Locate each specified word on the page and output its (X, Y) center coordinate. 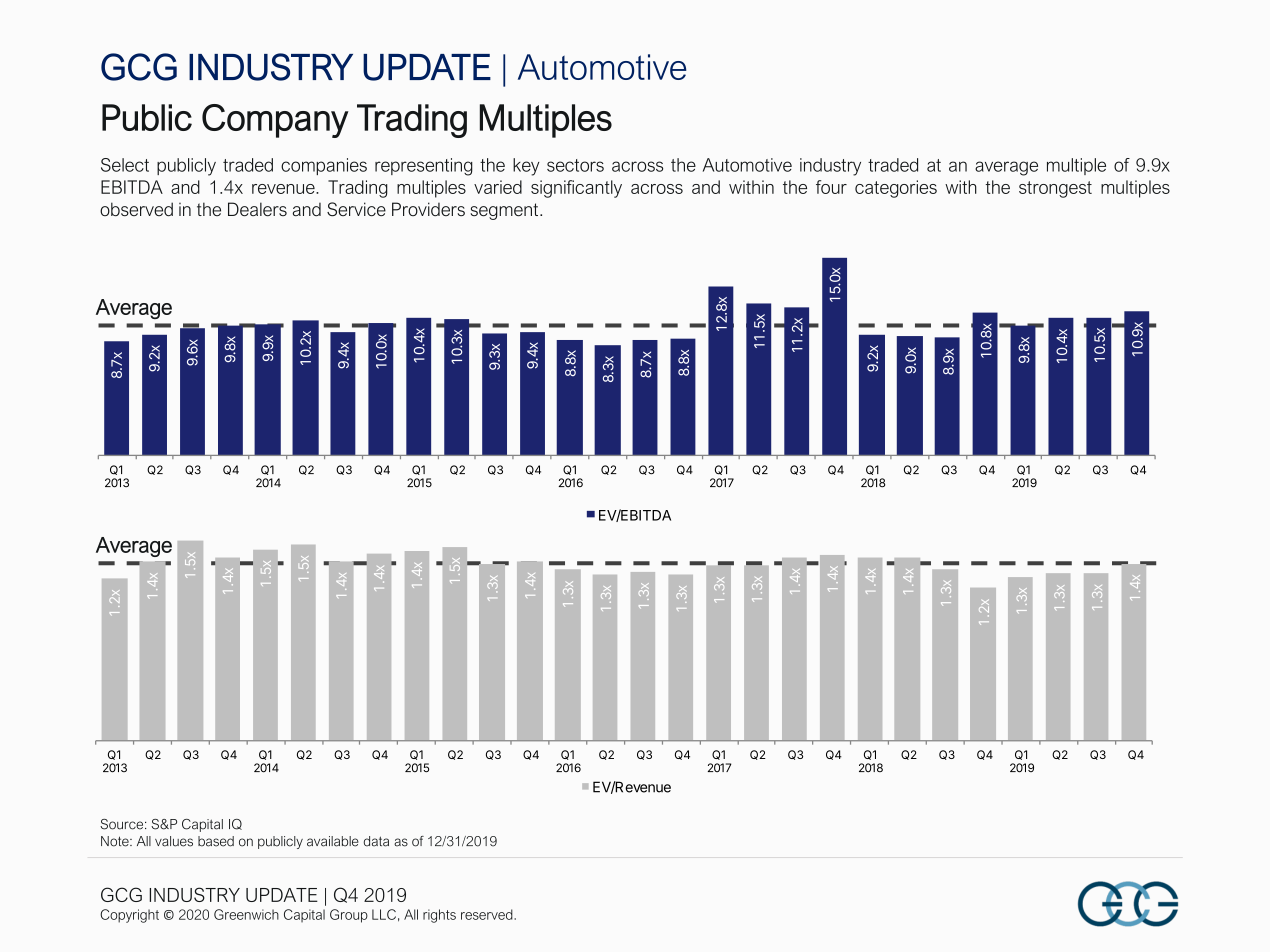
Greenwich (246, 914)
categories (896, 189)
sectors (575, 165)
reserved (488, 914)
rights (439, 916)
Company (275, 121)
